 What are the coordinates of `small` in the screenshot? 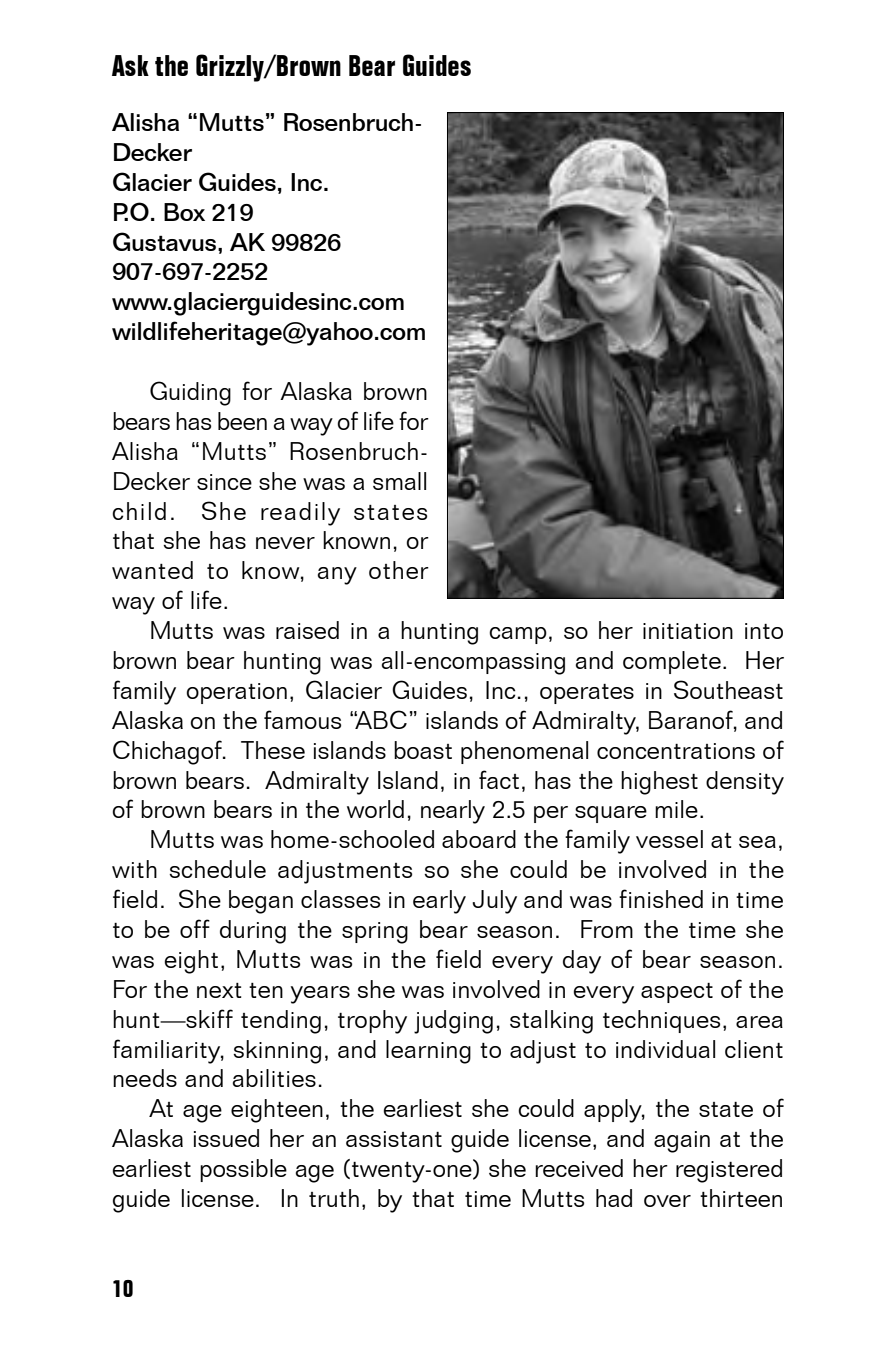 It's located at (399, 481).
